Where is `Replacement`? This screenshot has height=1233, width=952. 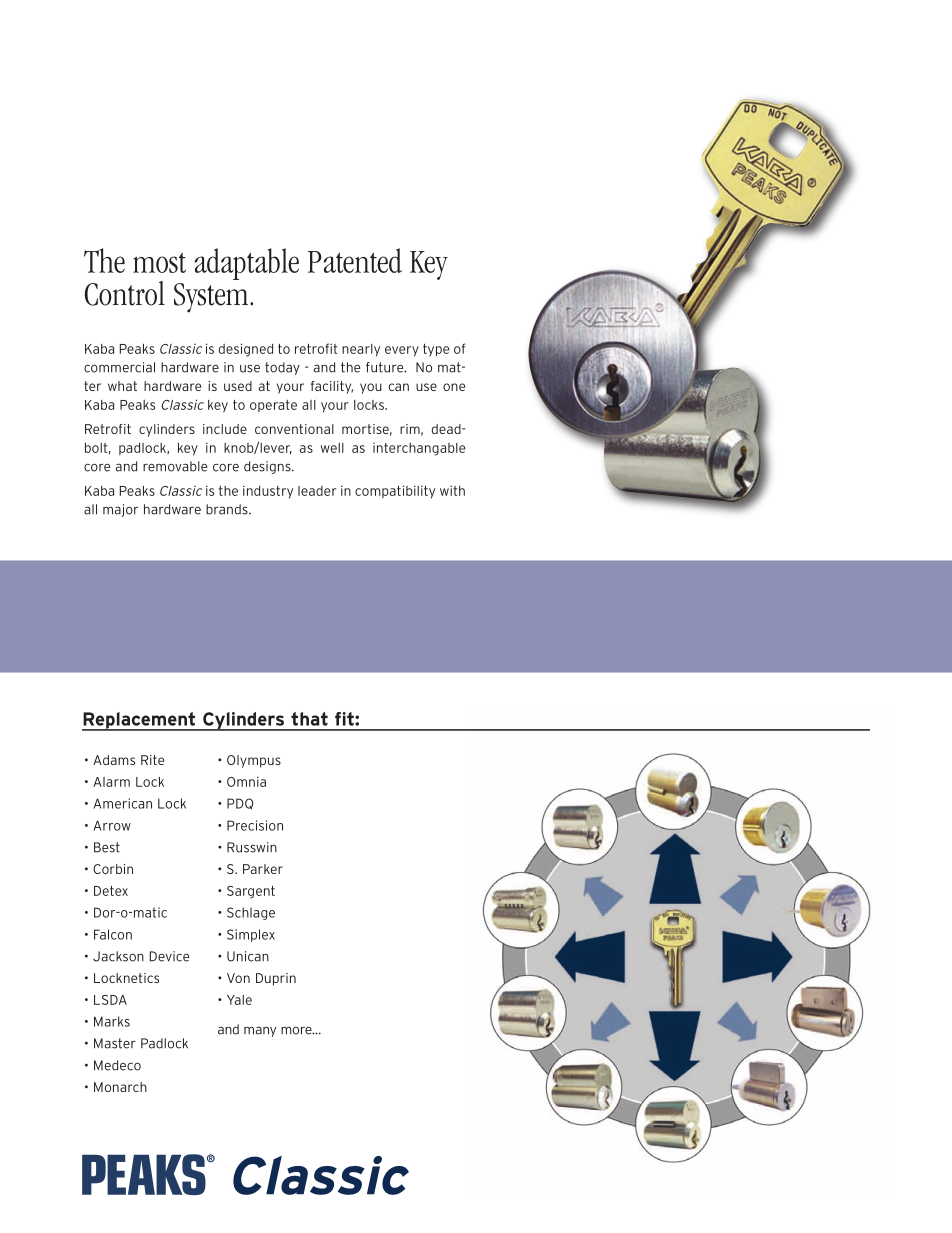 Replacement is located at coordinates (140, 721).
